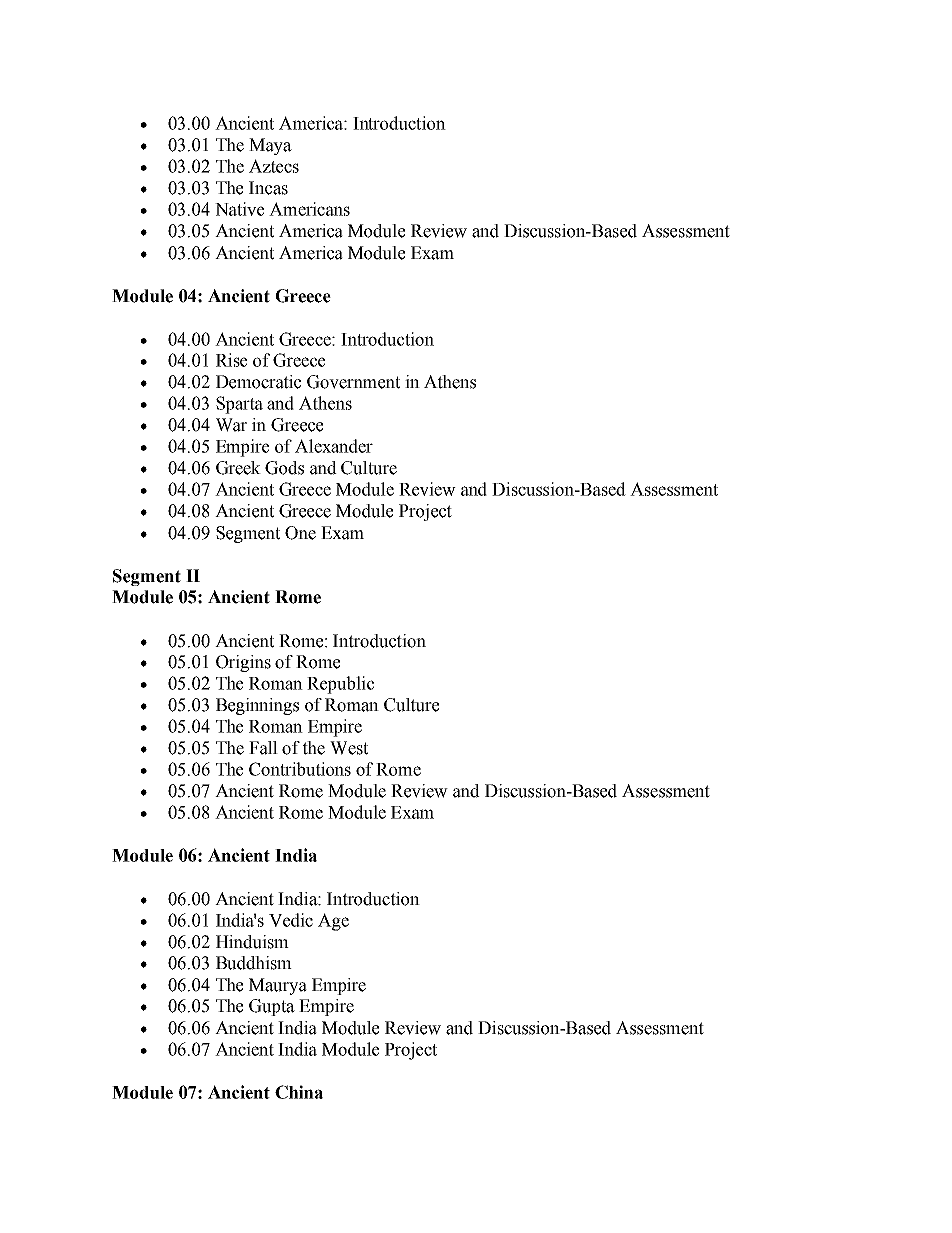  What do you see at coordinates (239, 405) in the screenshot?
I see `Sparta` at bounding box center [239, 405].
